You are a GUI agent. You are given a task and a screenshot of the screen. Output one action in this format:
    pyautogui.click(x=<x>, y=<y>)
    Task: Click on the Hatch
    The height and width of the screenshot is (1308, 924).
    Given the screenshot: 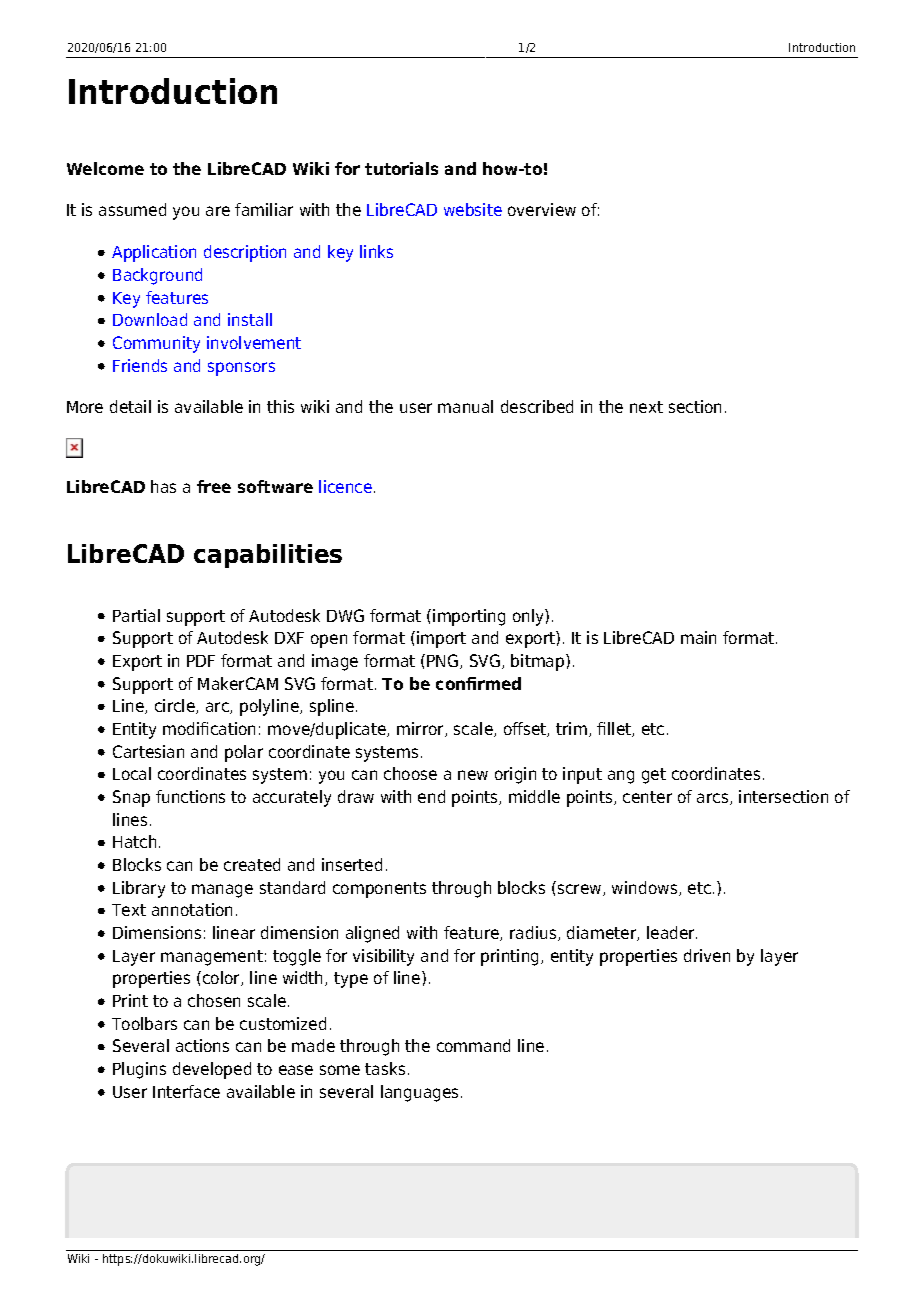 What is the action you would take?
    pyautogui.click(x=134, y=841)
